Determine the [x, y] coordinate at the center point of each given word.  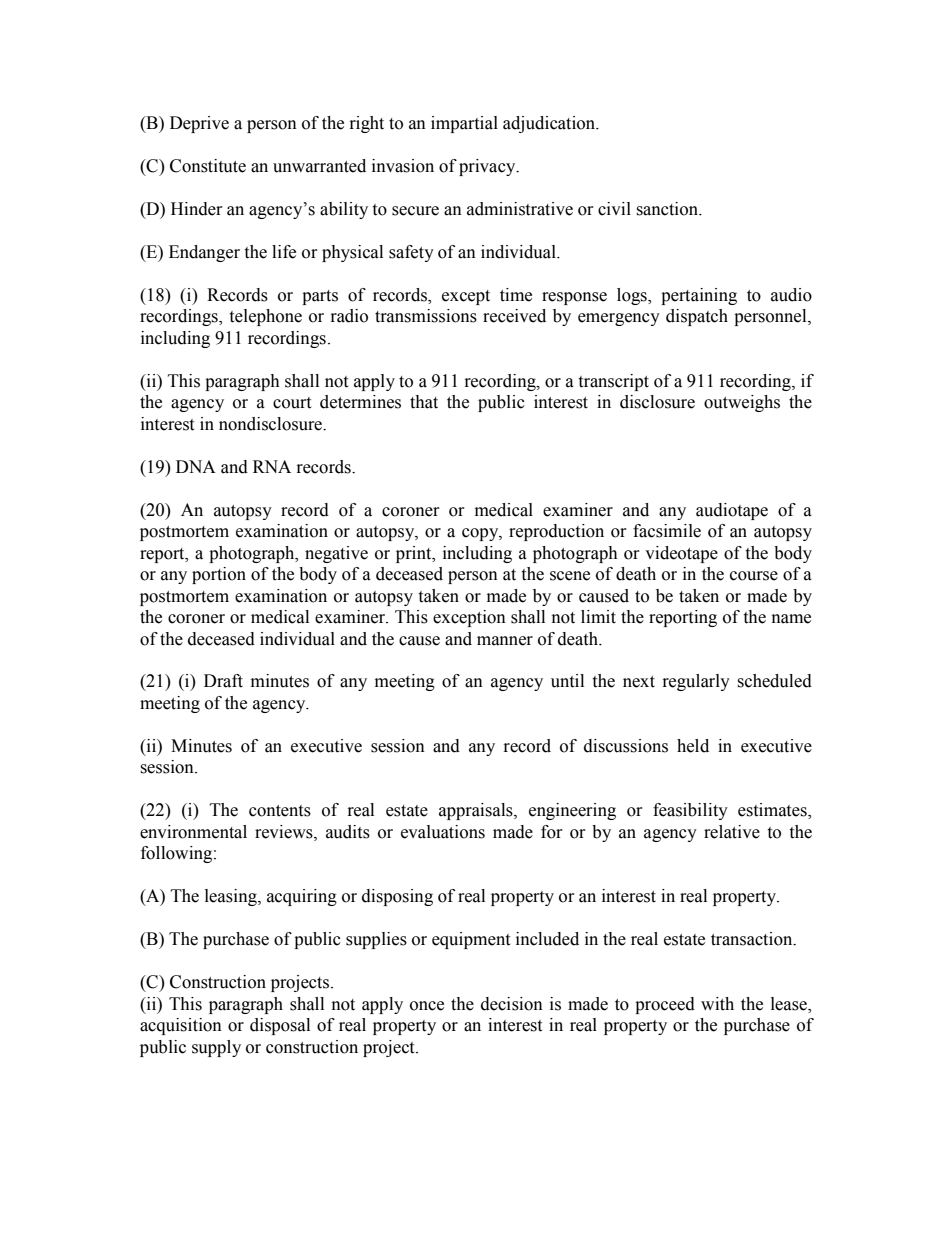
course [754, 576]
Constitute [208, 166]
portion [219, 575]
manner [505, 641]
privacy [488, 167]
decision [512, 1004]
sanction [668, 209]
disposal [280, 1026]
